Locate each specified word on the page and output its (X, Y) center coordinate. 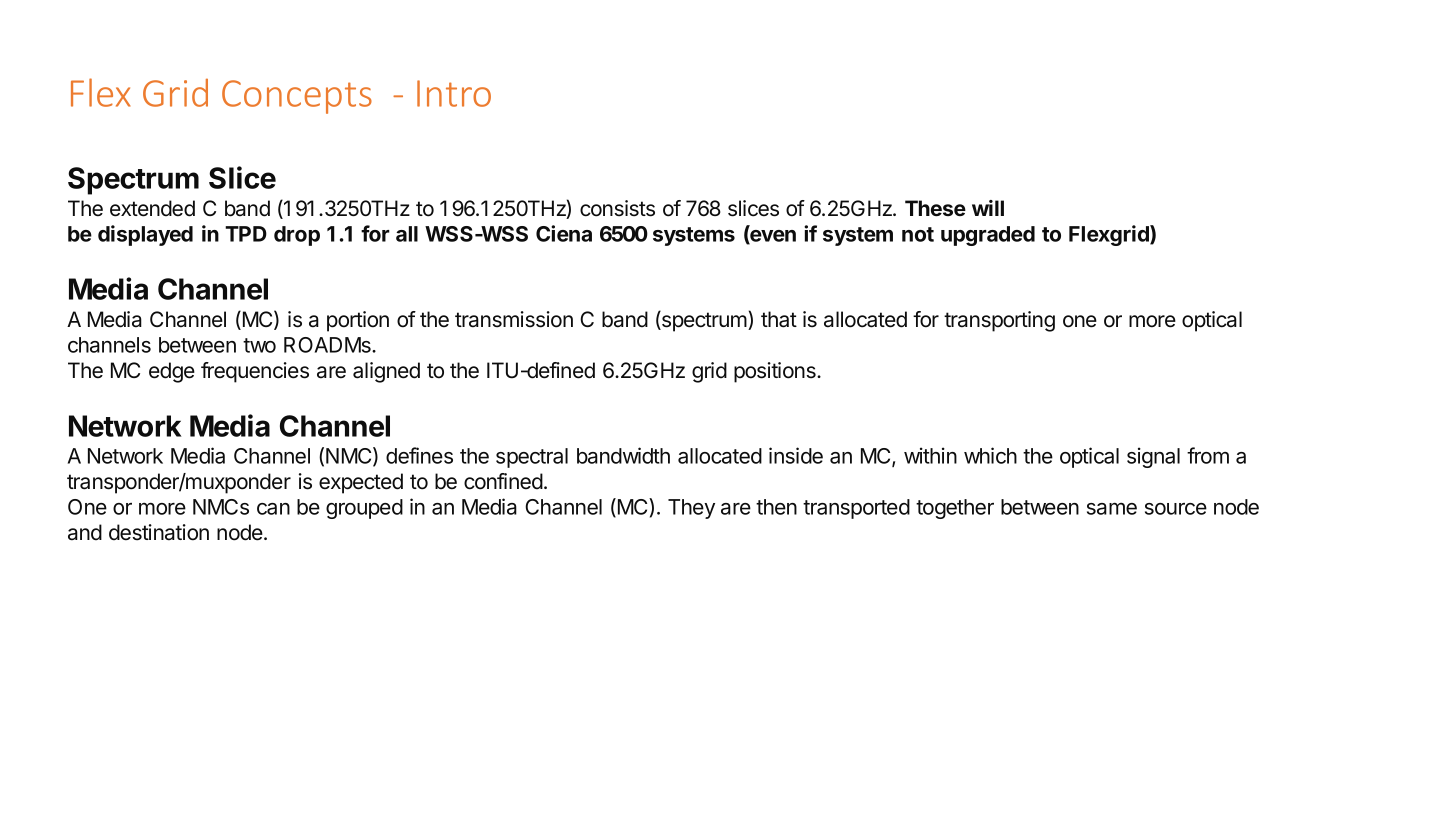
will (988, 208)
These (935, 208)
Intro (454, 93)
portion (358, 321)
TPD (246, 234)
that (779, 319)
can (273, 509)
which (990, 455)
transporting (999, 321)
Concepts (297, 97)
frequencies (255, 372)
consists (617, 208)
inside (796, 455)
